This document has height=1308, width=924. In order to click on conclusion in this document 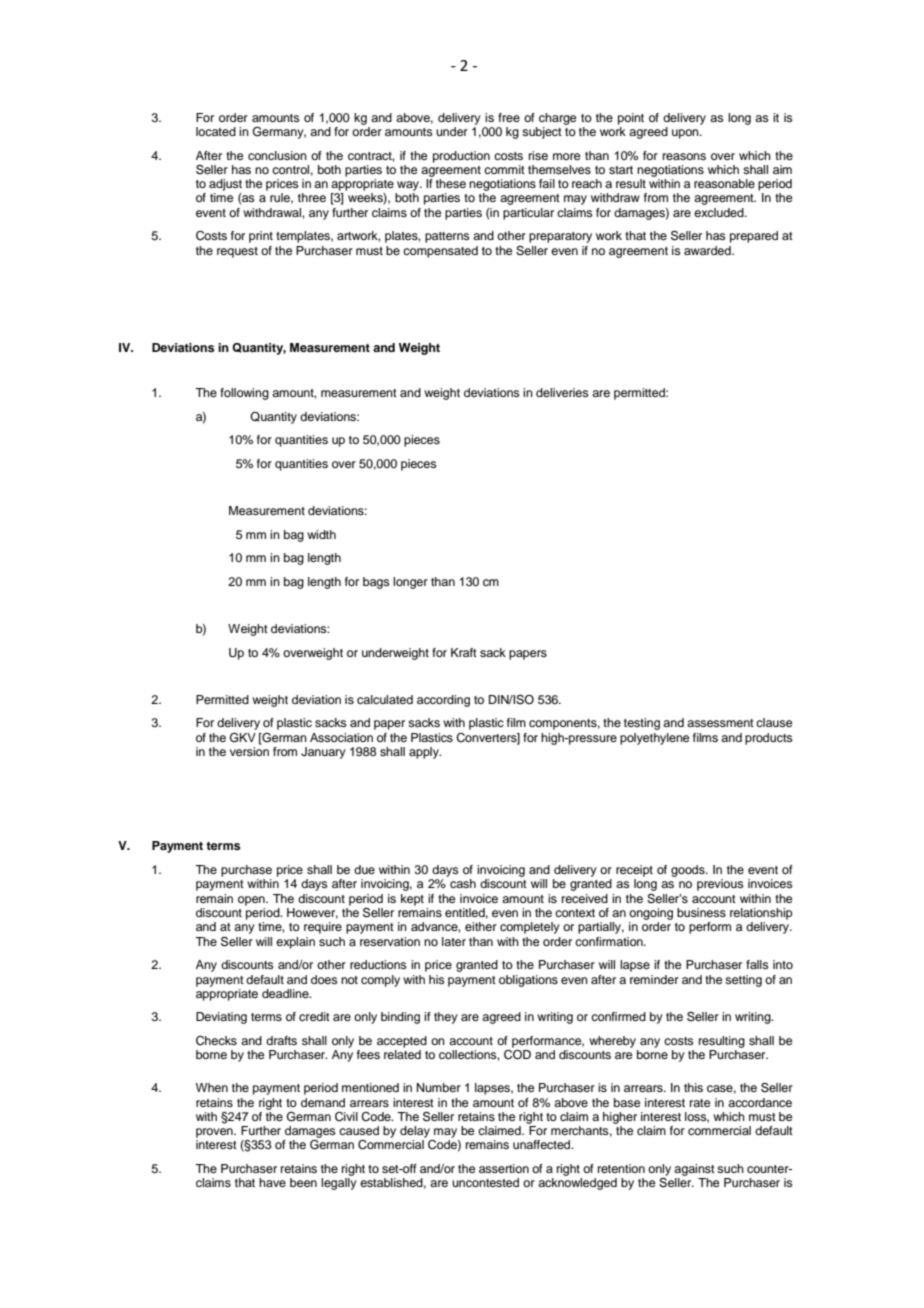, I will do `click(277, 155)`.
